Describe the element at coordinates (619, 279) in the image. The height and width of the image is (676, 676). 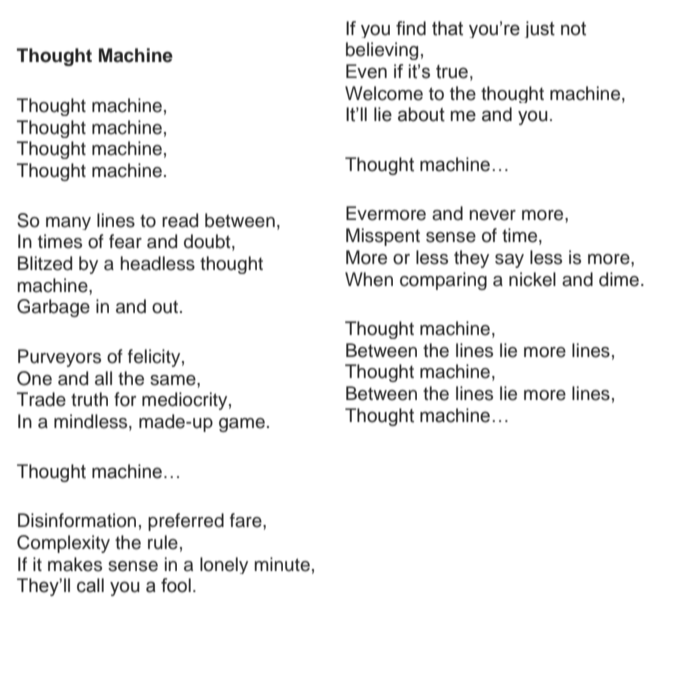
I see `dime` at that location.
